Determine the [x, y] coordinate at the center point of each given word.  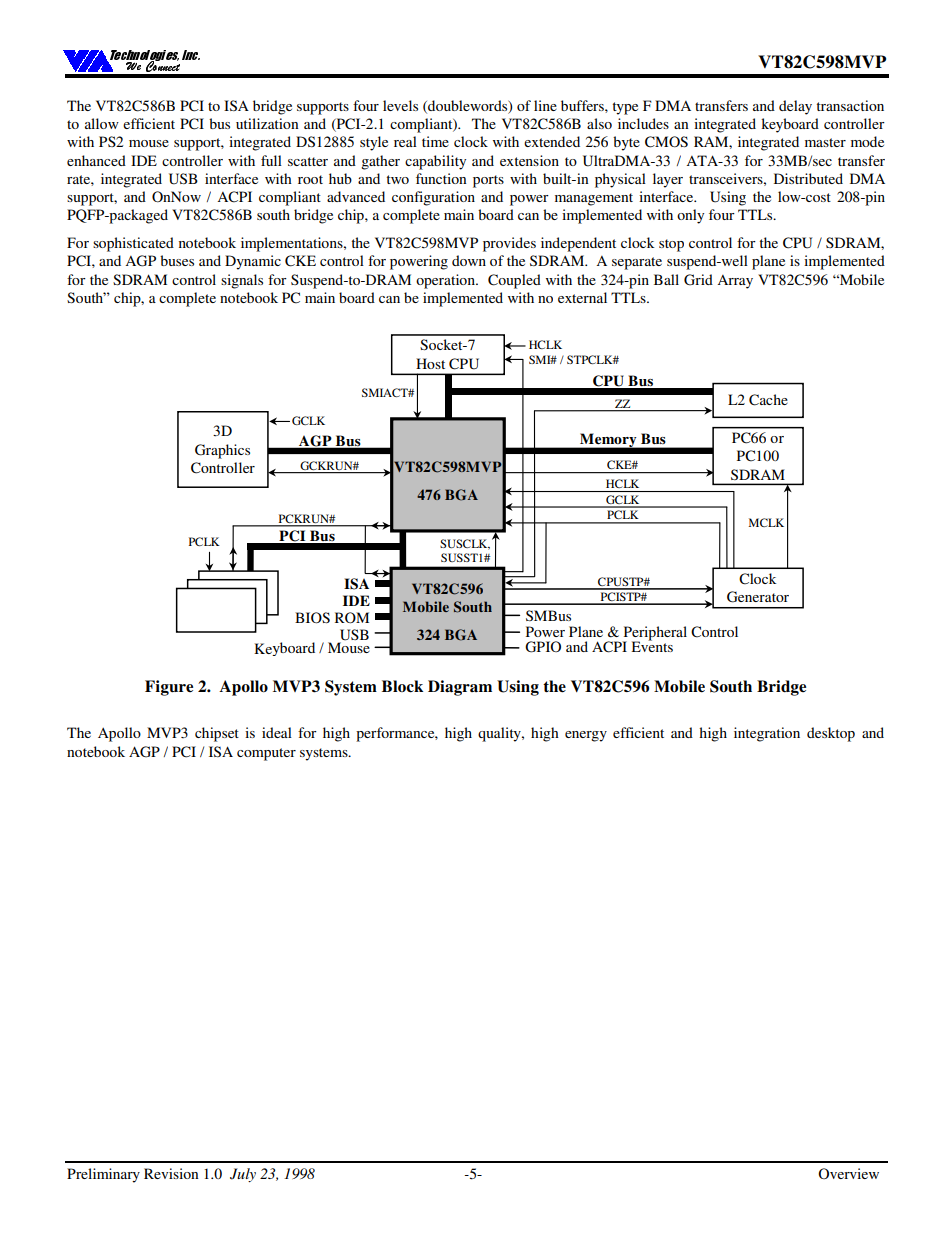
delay [795, 107]
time [435, 141]
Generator [758, 597]
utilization [267, 123]
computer [266, 754]
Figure [169, 688]
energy [586, 736]
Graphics [222, 451]
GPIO [543, 647]
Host [430, 363]
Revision [171, 1173]
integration [767, 734]
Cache [768, 400]
